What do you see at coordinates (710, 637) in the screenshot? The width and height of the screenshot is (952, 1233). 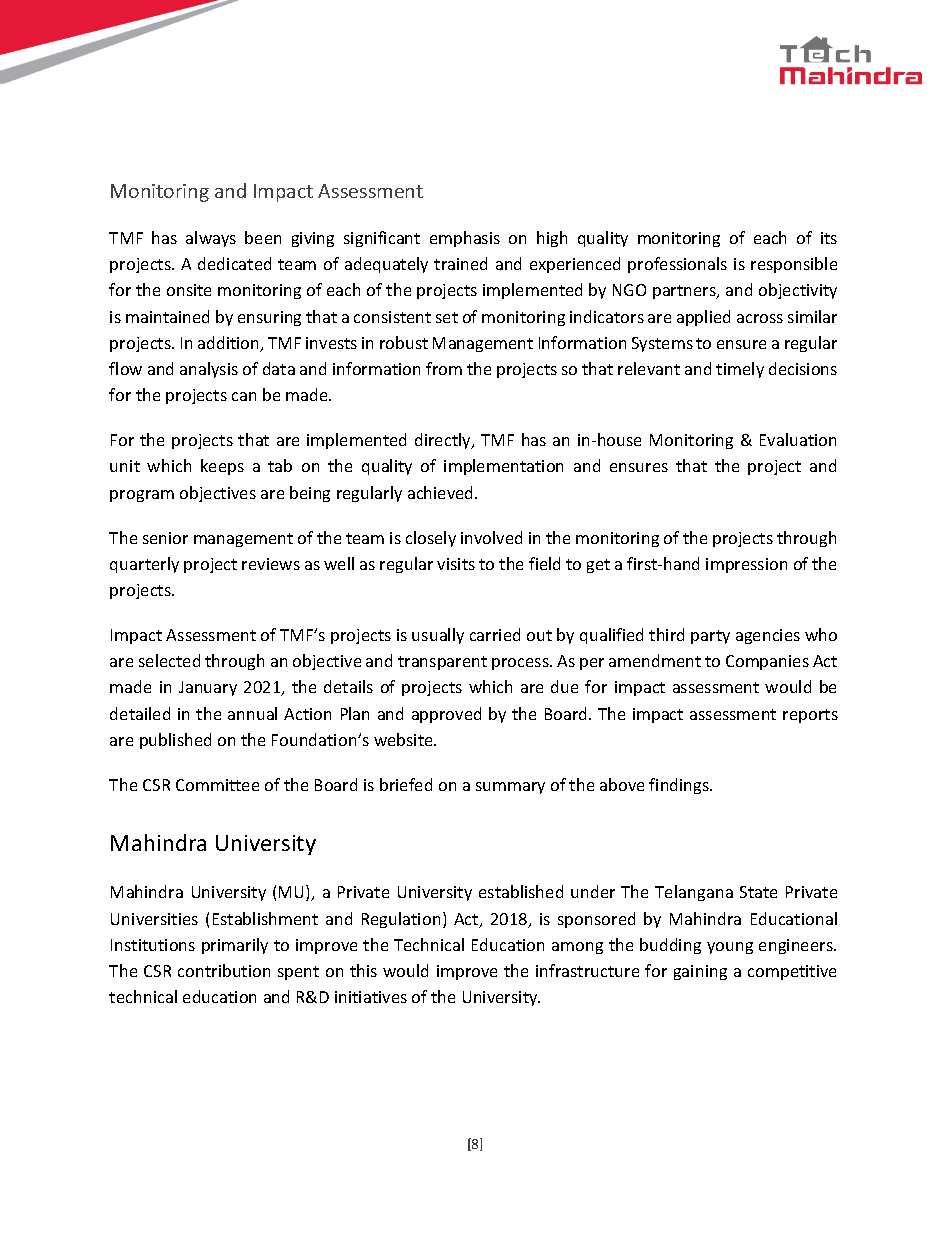 I see `party` at bounding box center [710, 637].
